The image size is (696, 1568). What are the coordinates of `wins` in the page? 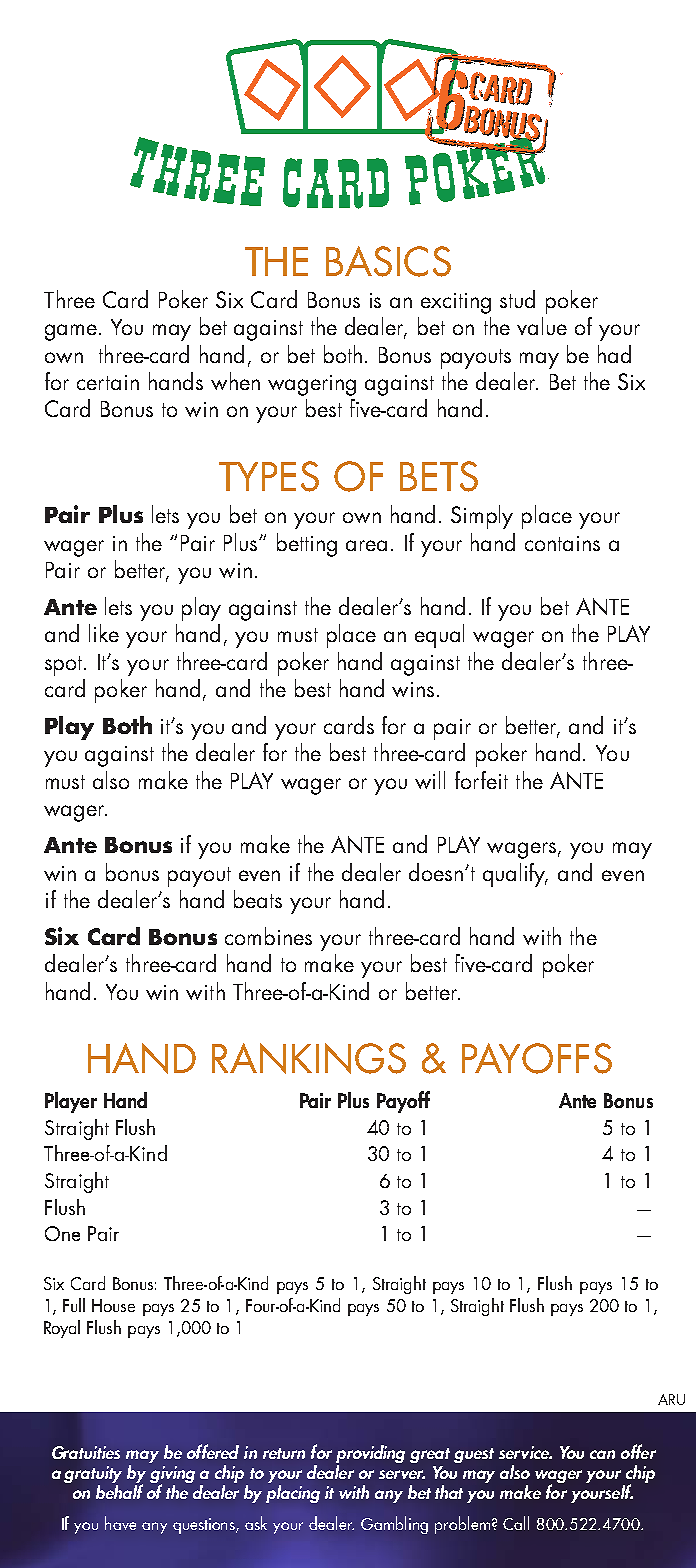 It's located at (413, 689).
